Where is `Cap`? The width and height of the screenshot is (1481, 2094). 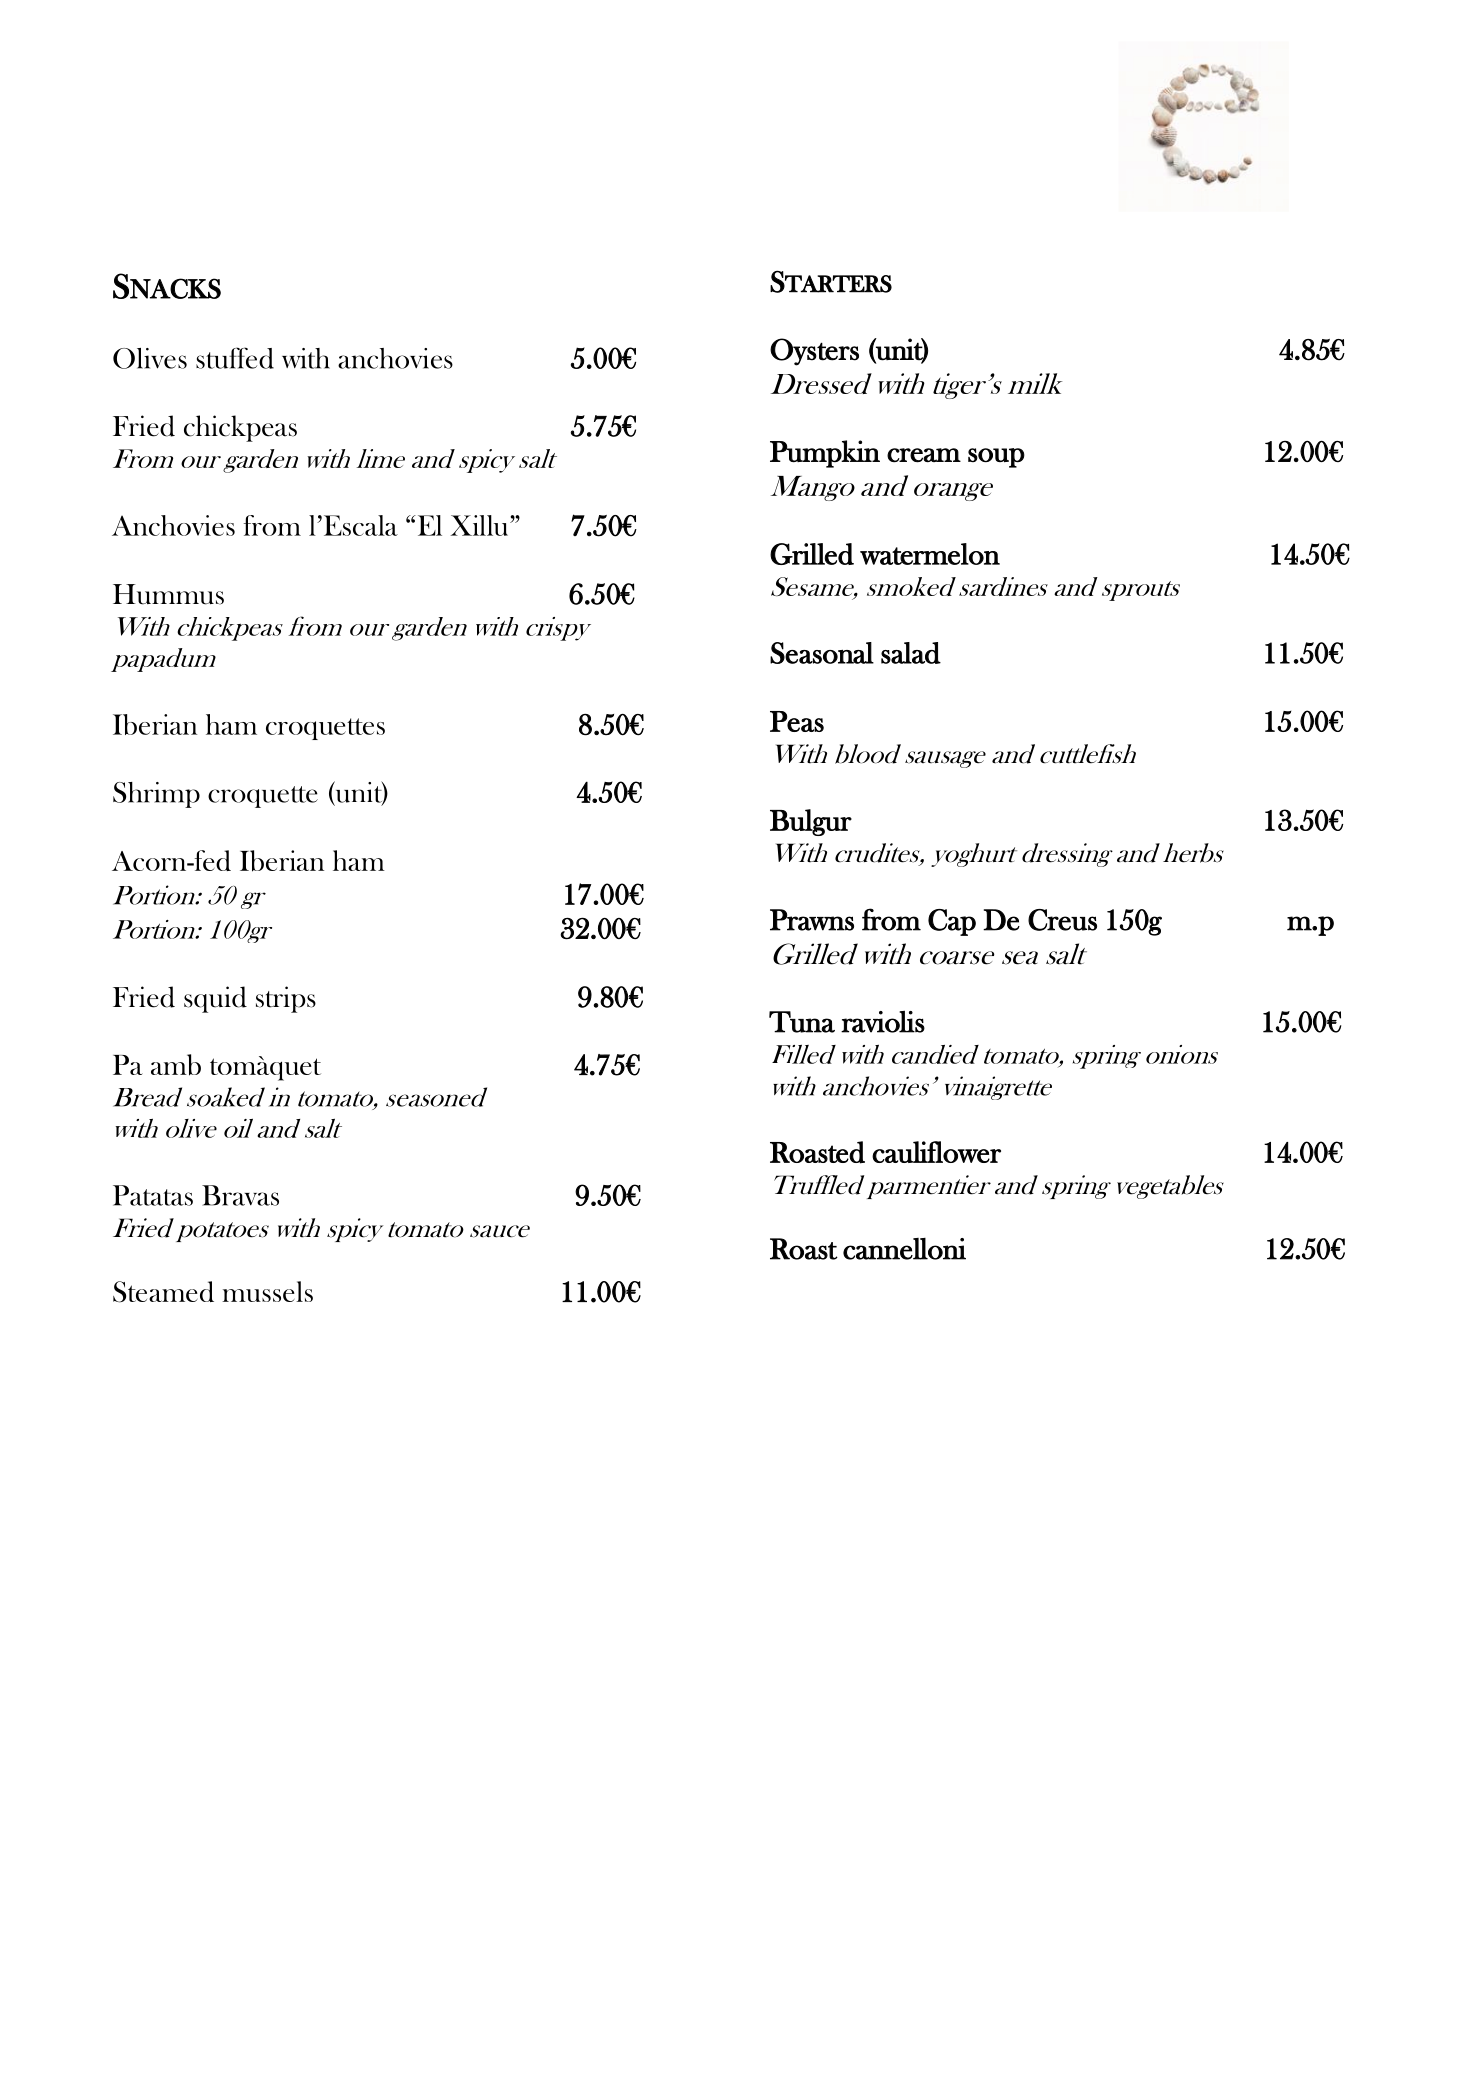
Cap is located at coordinates (952, 922).
